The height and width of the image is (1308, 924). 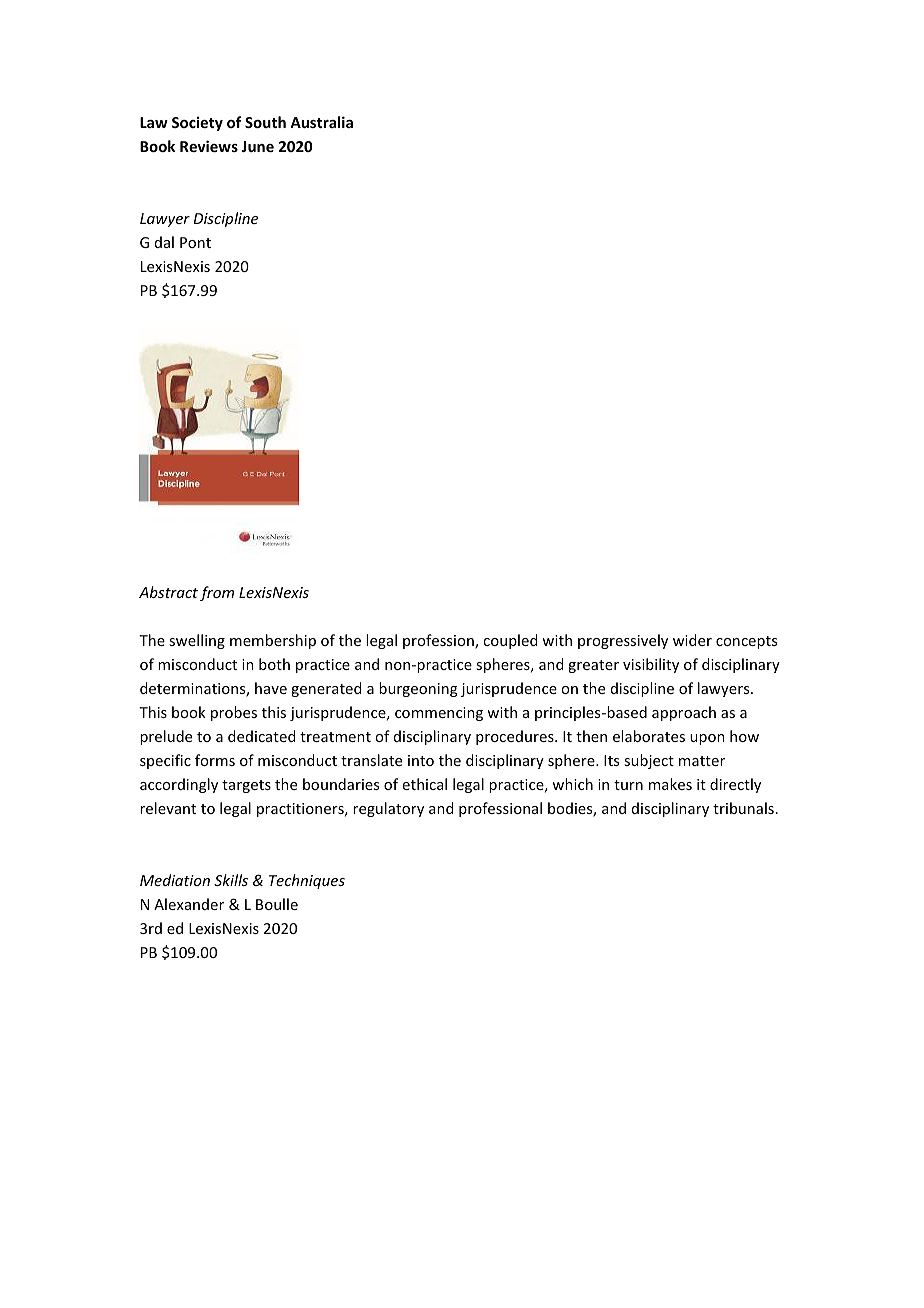 I want to click on coupled, so click(x=510, y=641).
